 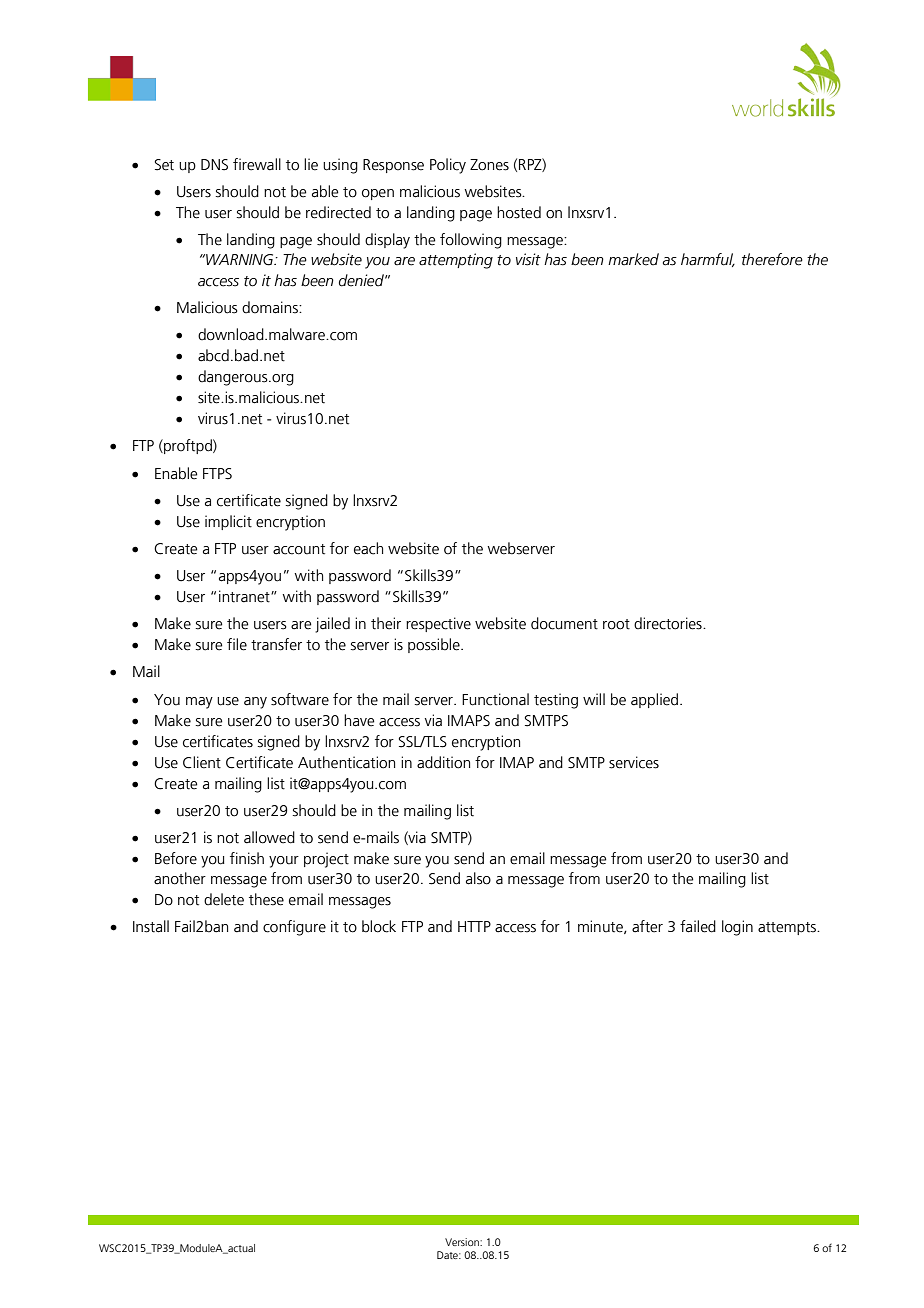 I want to click on HTTP, so click(x=474, y=926).
